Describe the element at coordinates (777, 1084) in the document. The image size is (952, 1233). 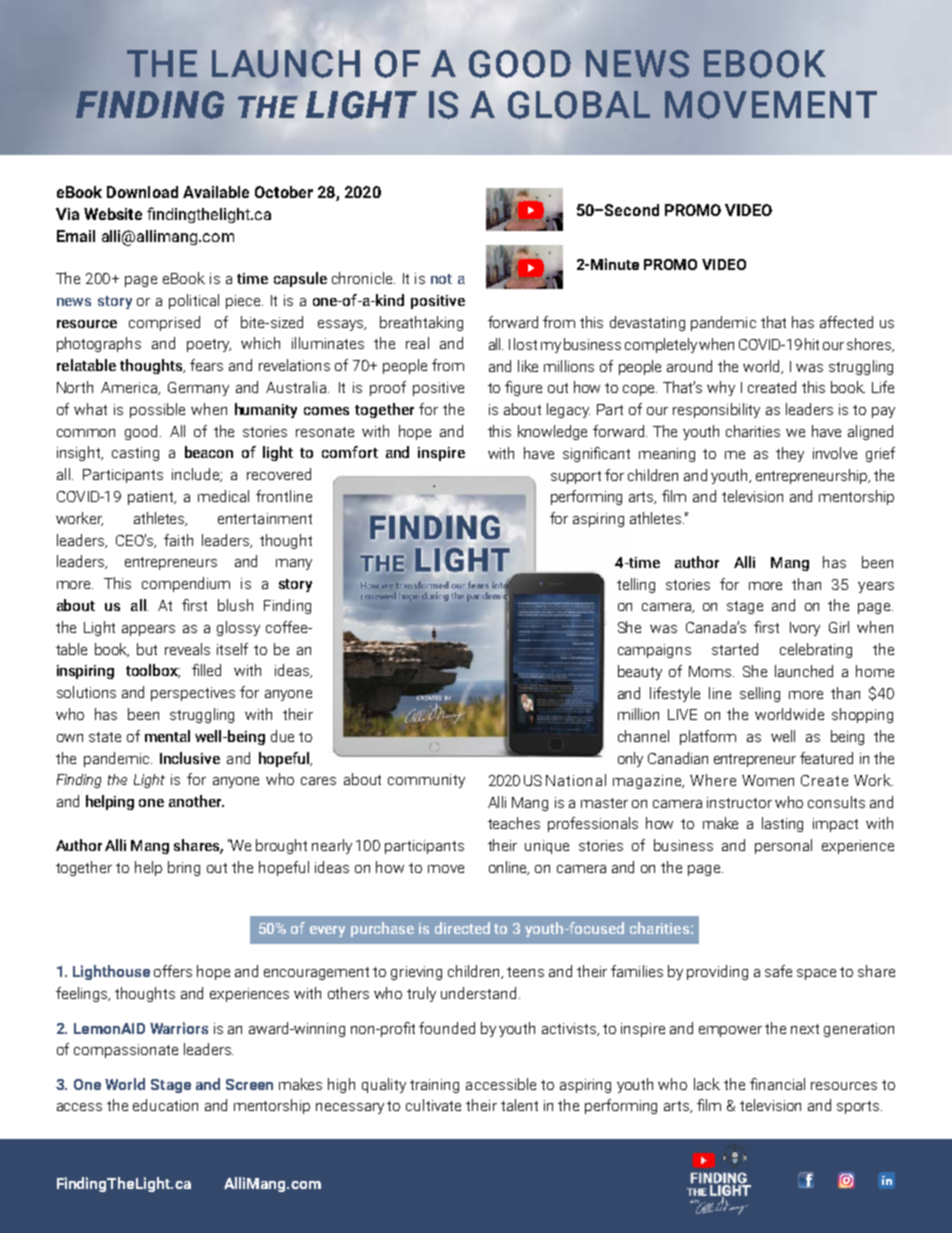
I see `financial` at that location.
